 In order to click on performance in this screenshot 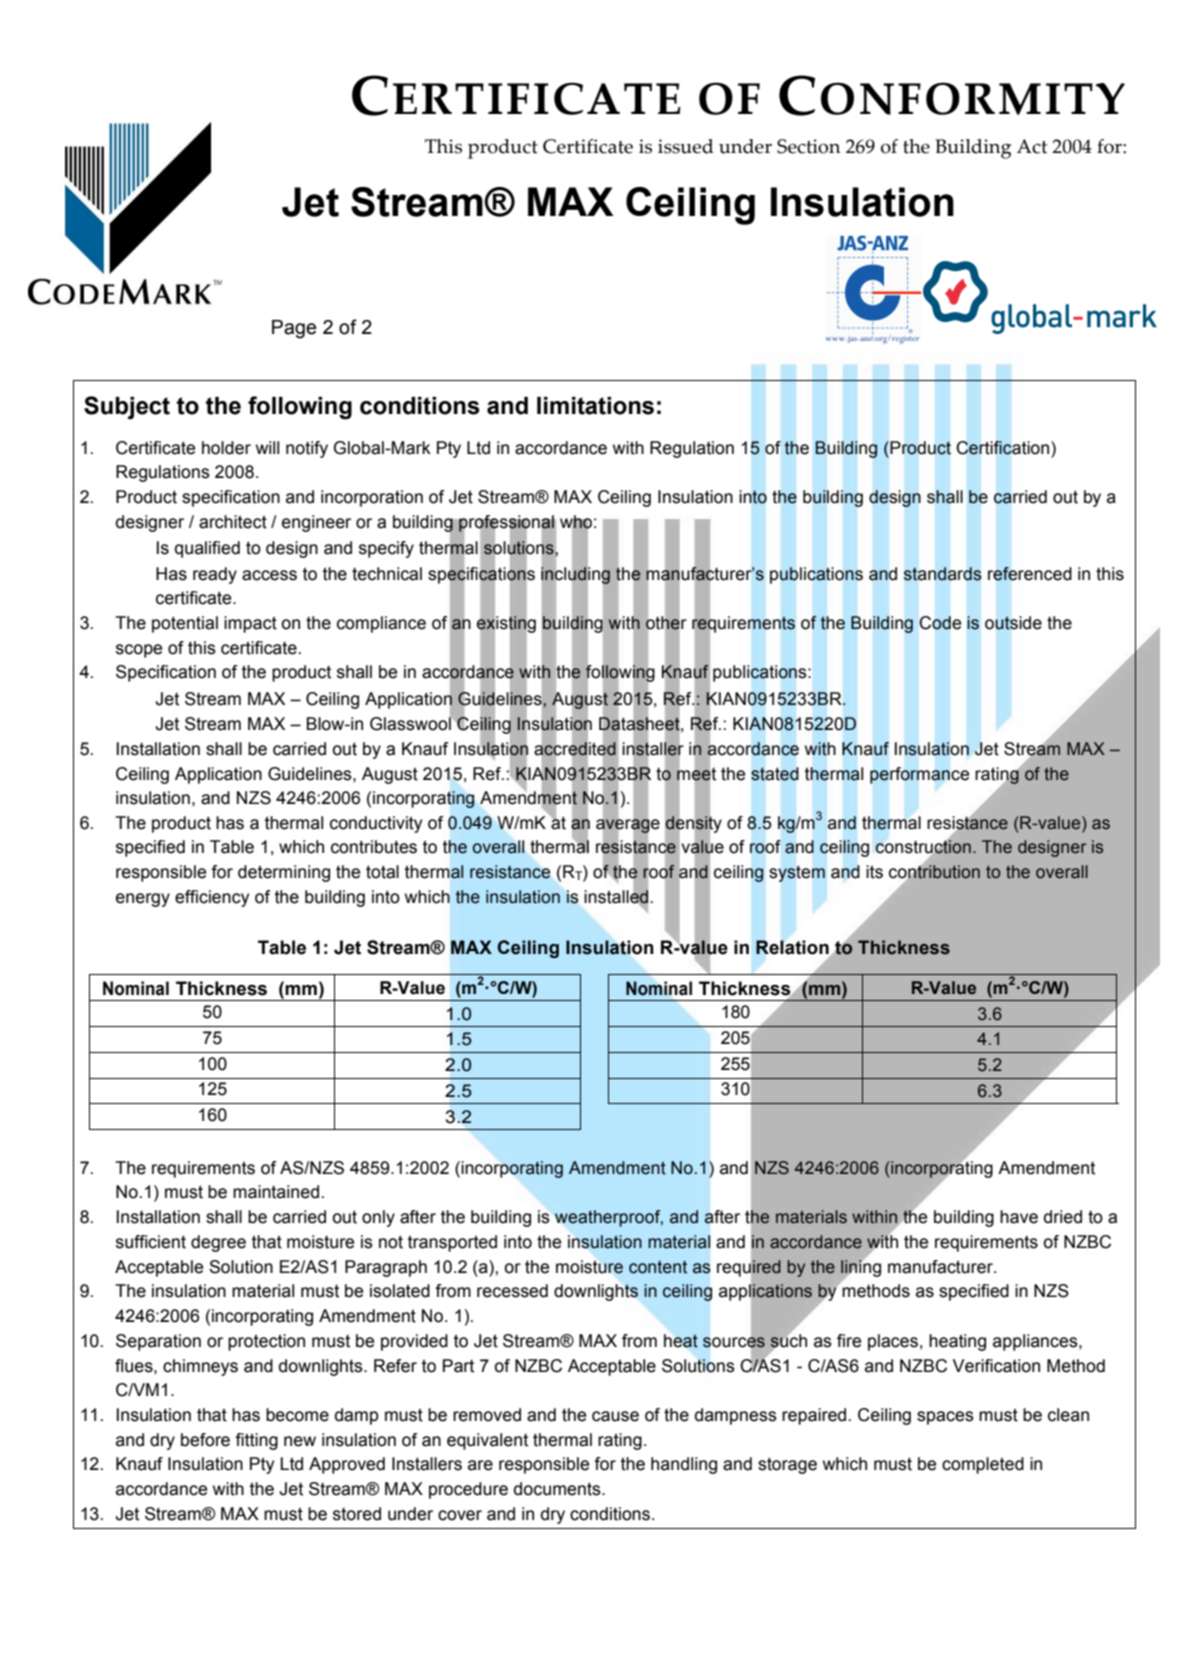, I will do `click(919, 775)`.
